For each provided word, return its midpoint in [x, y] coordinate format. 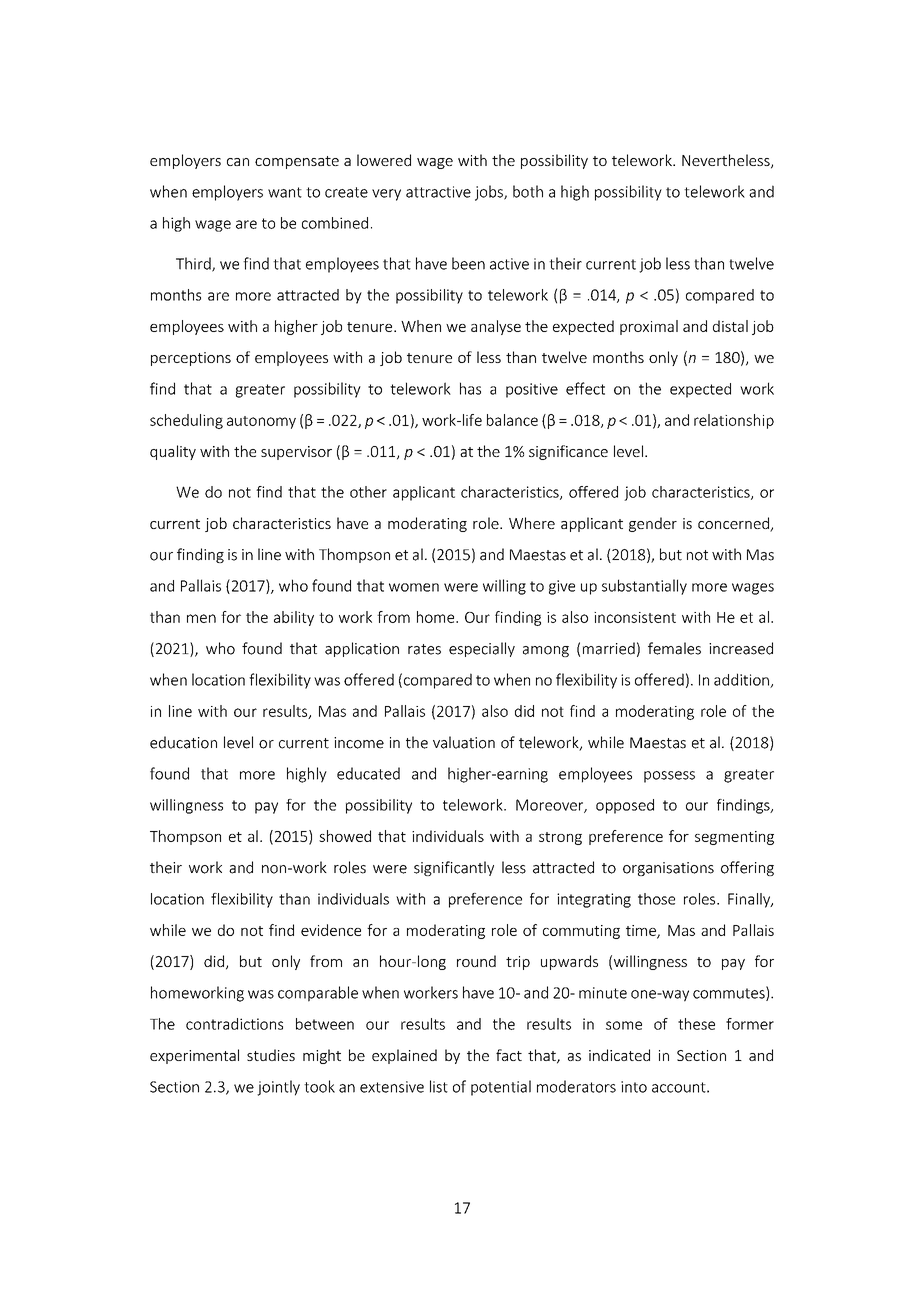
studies [271, 1055]
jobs [490, 193]
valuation [464, 742]
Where [532, 523]
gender [653, 524]
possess [669, 777]
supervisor [296, 453]
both [528, 191]
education [183, 742]
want [285, 192]
